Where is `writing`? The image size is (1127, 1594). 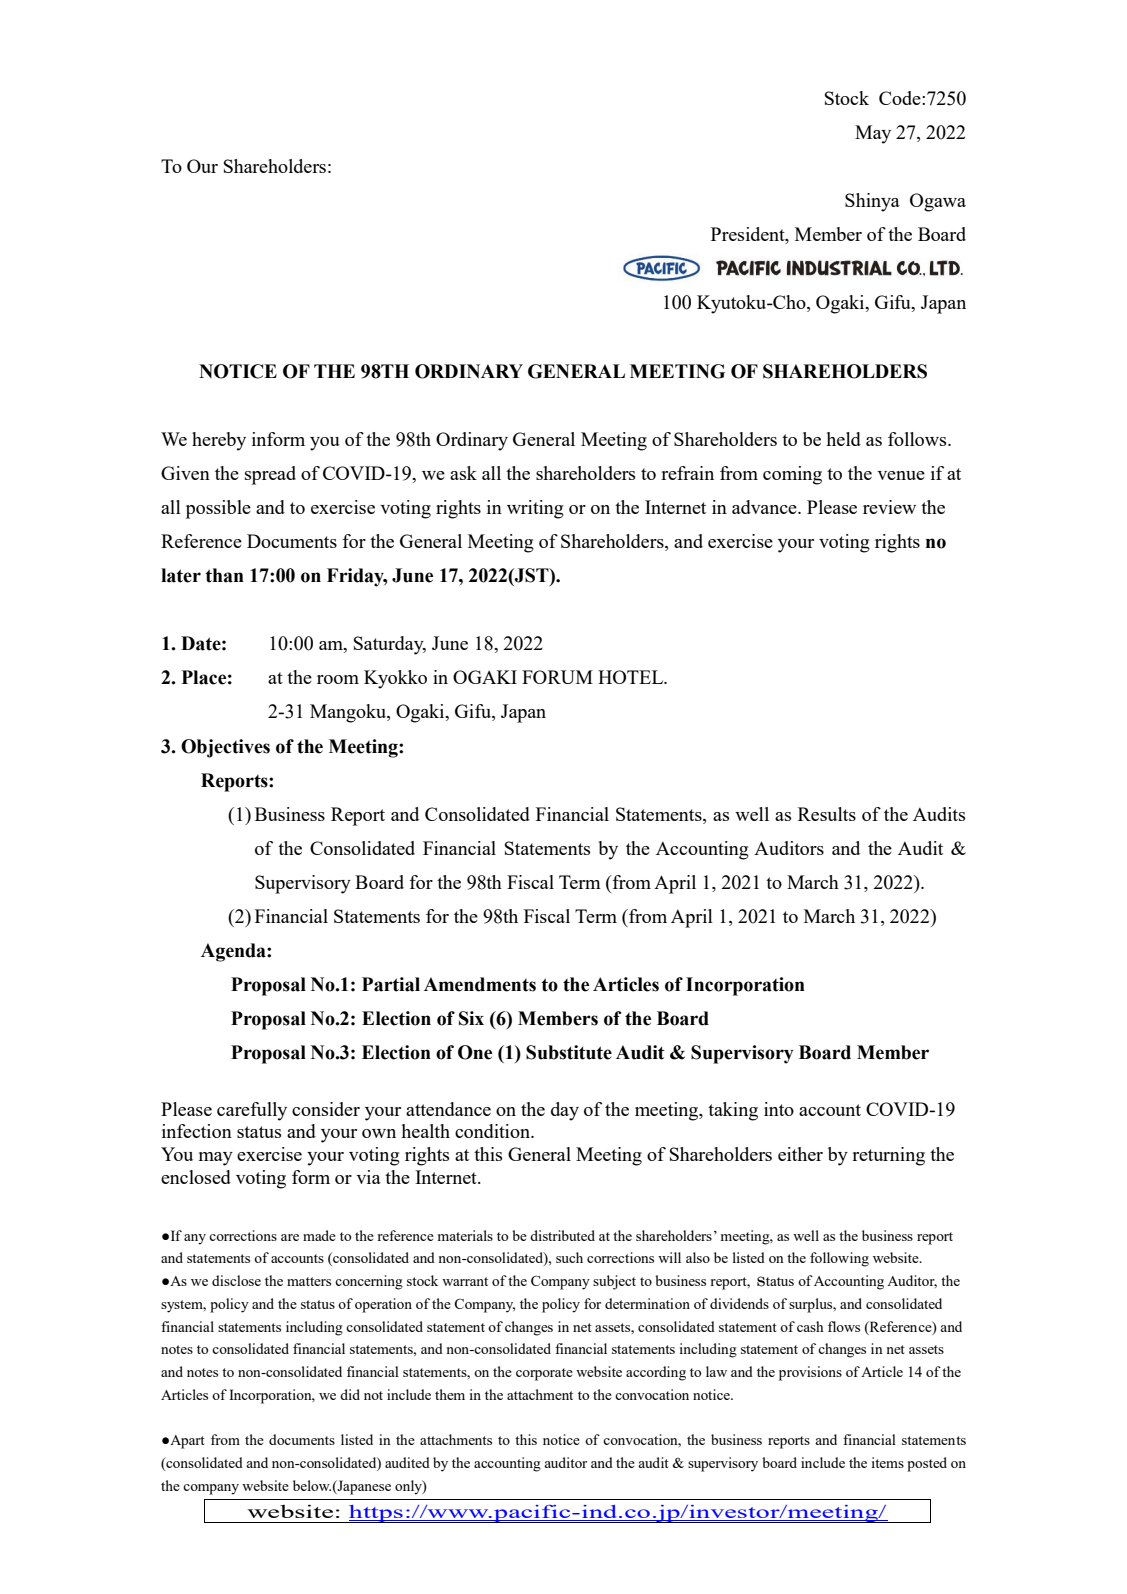 writing is located at coordinates (535, 509).
